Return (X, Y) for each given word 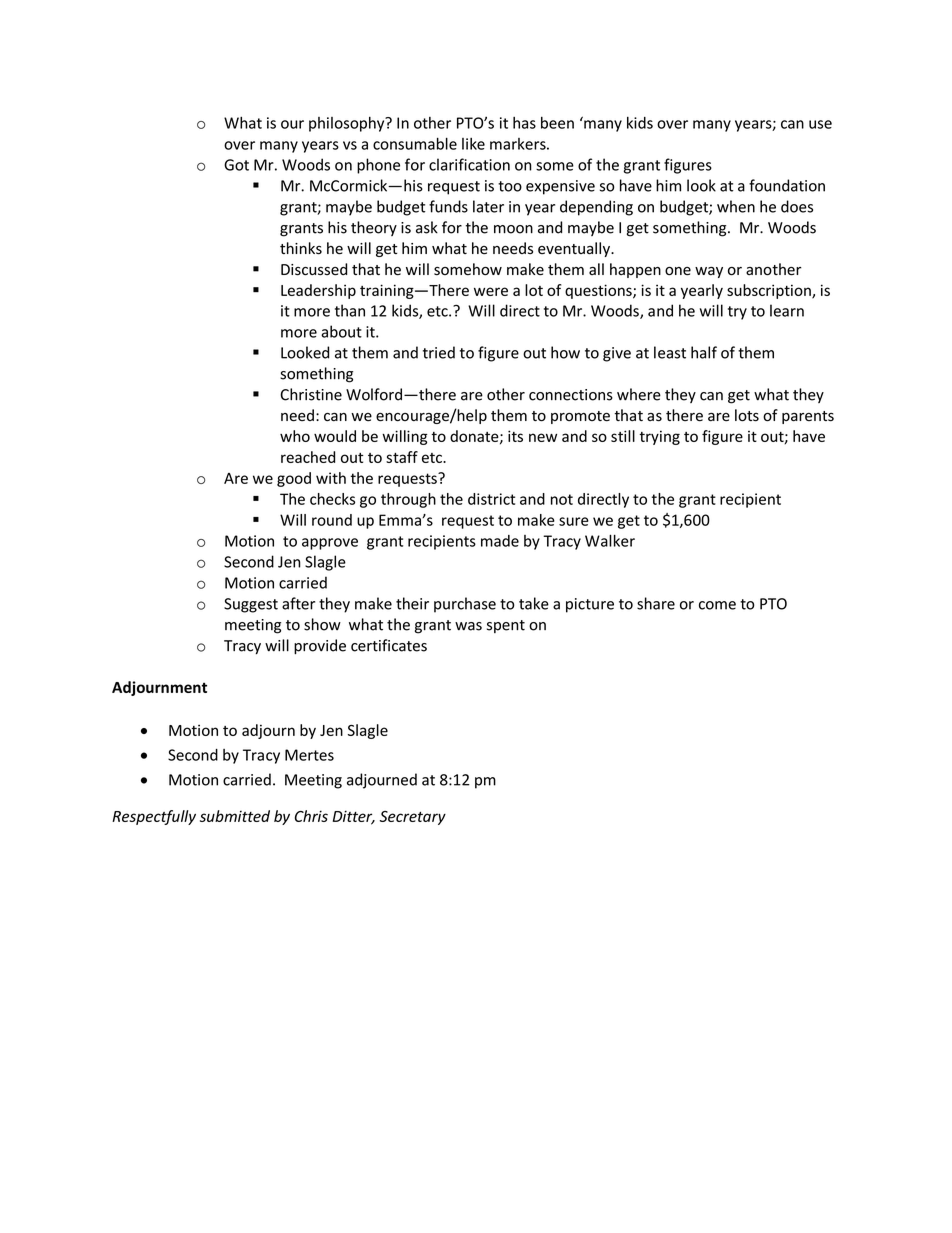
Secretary (413, 818)
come (717, 605)
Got (236, 165)
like (473, 144)
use (820, 124)
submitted (235, 816)
